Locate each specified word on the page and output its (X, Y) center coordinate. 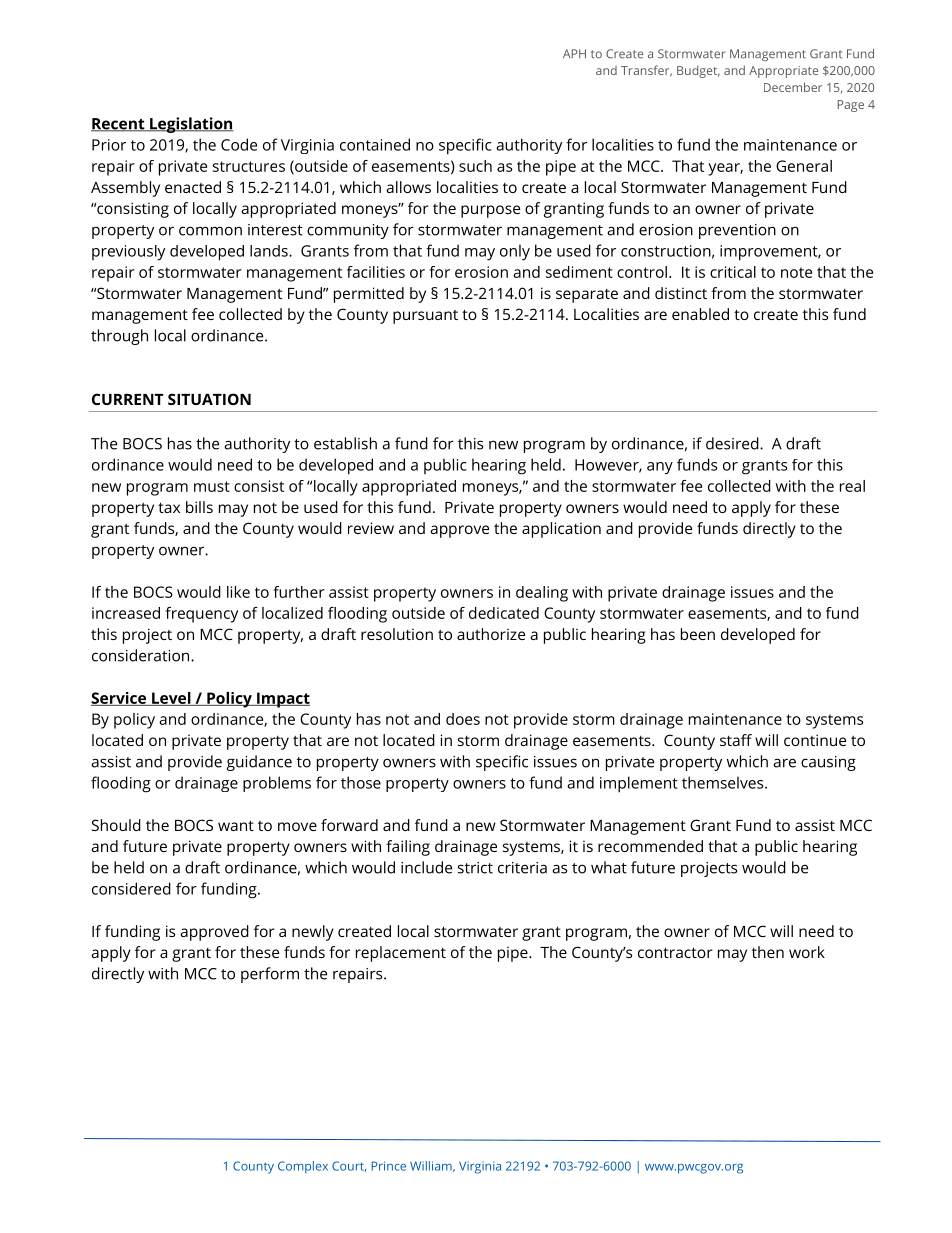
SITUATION (209, 399)
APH (574, 53)
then (768, 952)
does (463, 719)
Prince (389, 1166)
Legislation (190, 125)
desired (733, 443)
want (236, 825)
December (793, 87)
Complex (303, 1167)
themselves (724, 782)
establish (345, 443)
